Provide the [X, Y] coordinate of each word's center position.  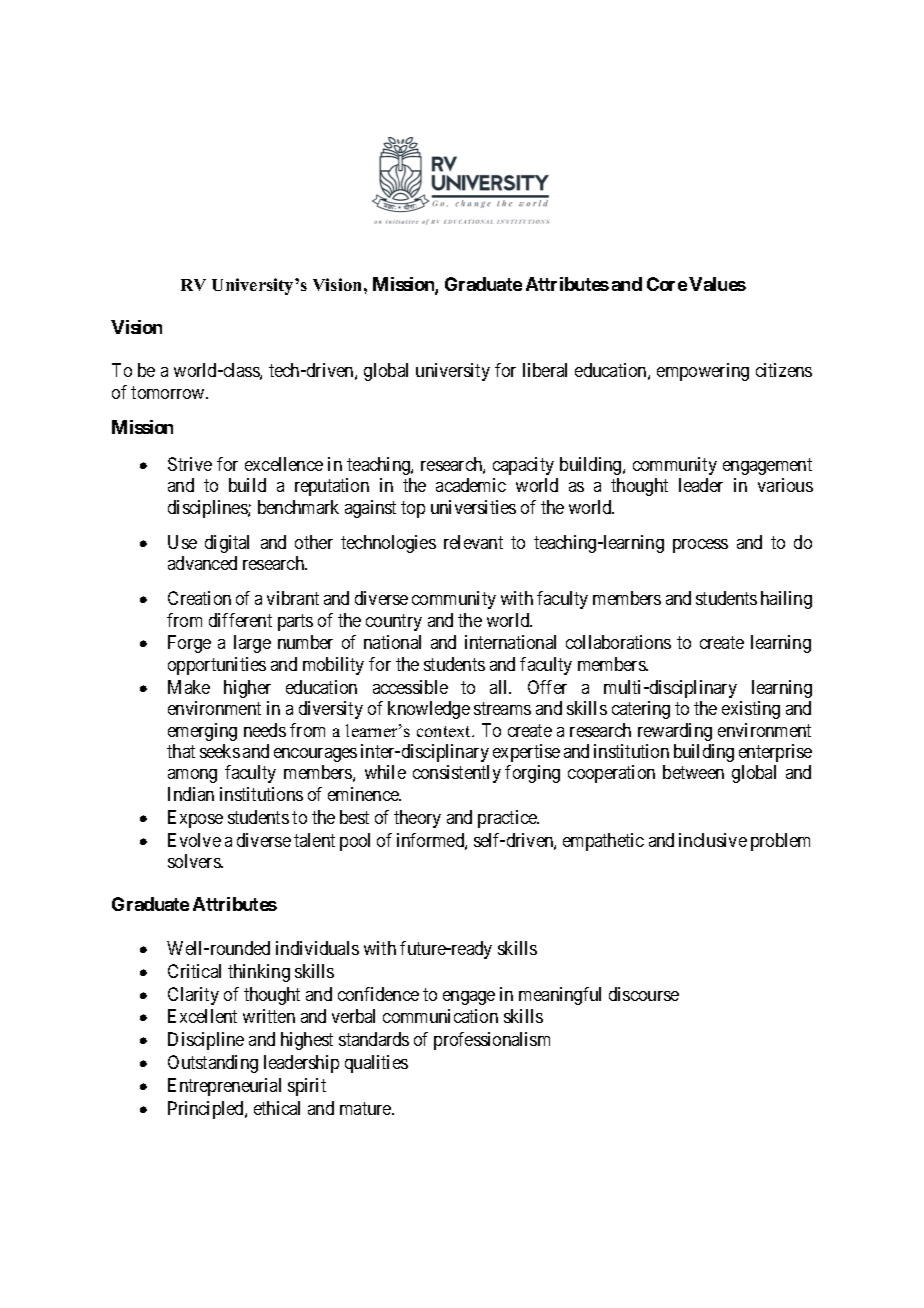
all [500, 687]
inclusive [713, 840]
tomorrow [169, 393]
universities [473, 507]
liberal [545, 370]
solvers [195, 861]
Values [717, 284]
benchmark [298, 507]
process [700, 546]
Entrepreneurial [224, 1087]
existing [751, 710]
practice [508, 819]
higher [247, 689]
